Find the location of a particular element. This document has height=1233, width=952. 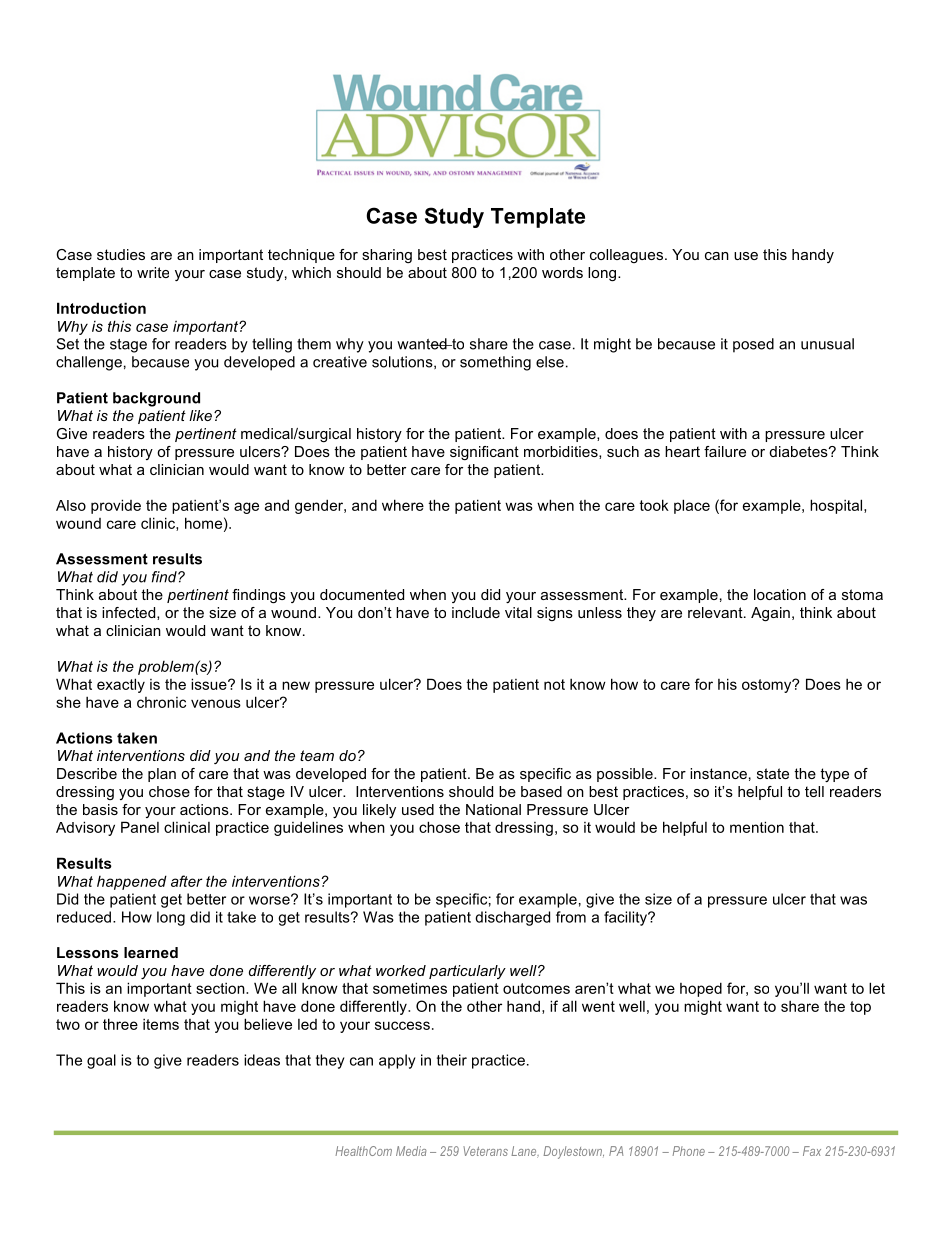

Fax is located at coordinates (812, 1151).
